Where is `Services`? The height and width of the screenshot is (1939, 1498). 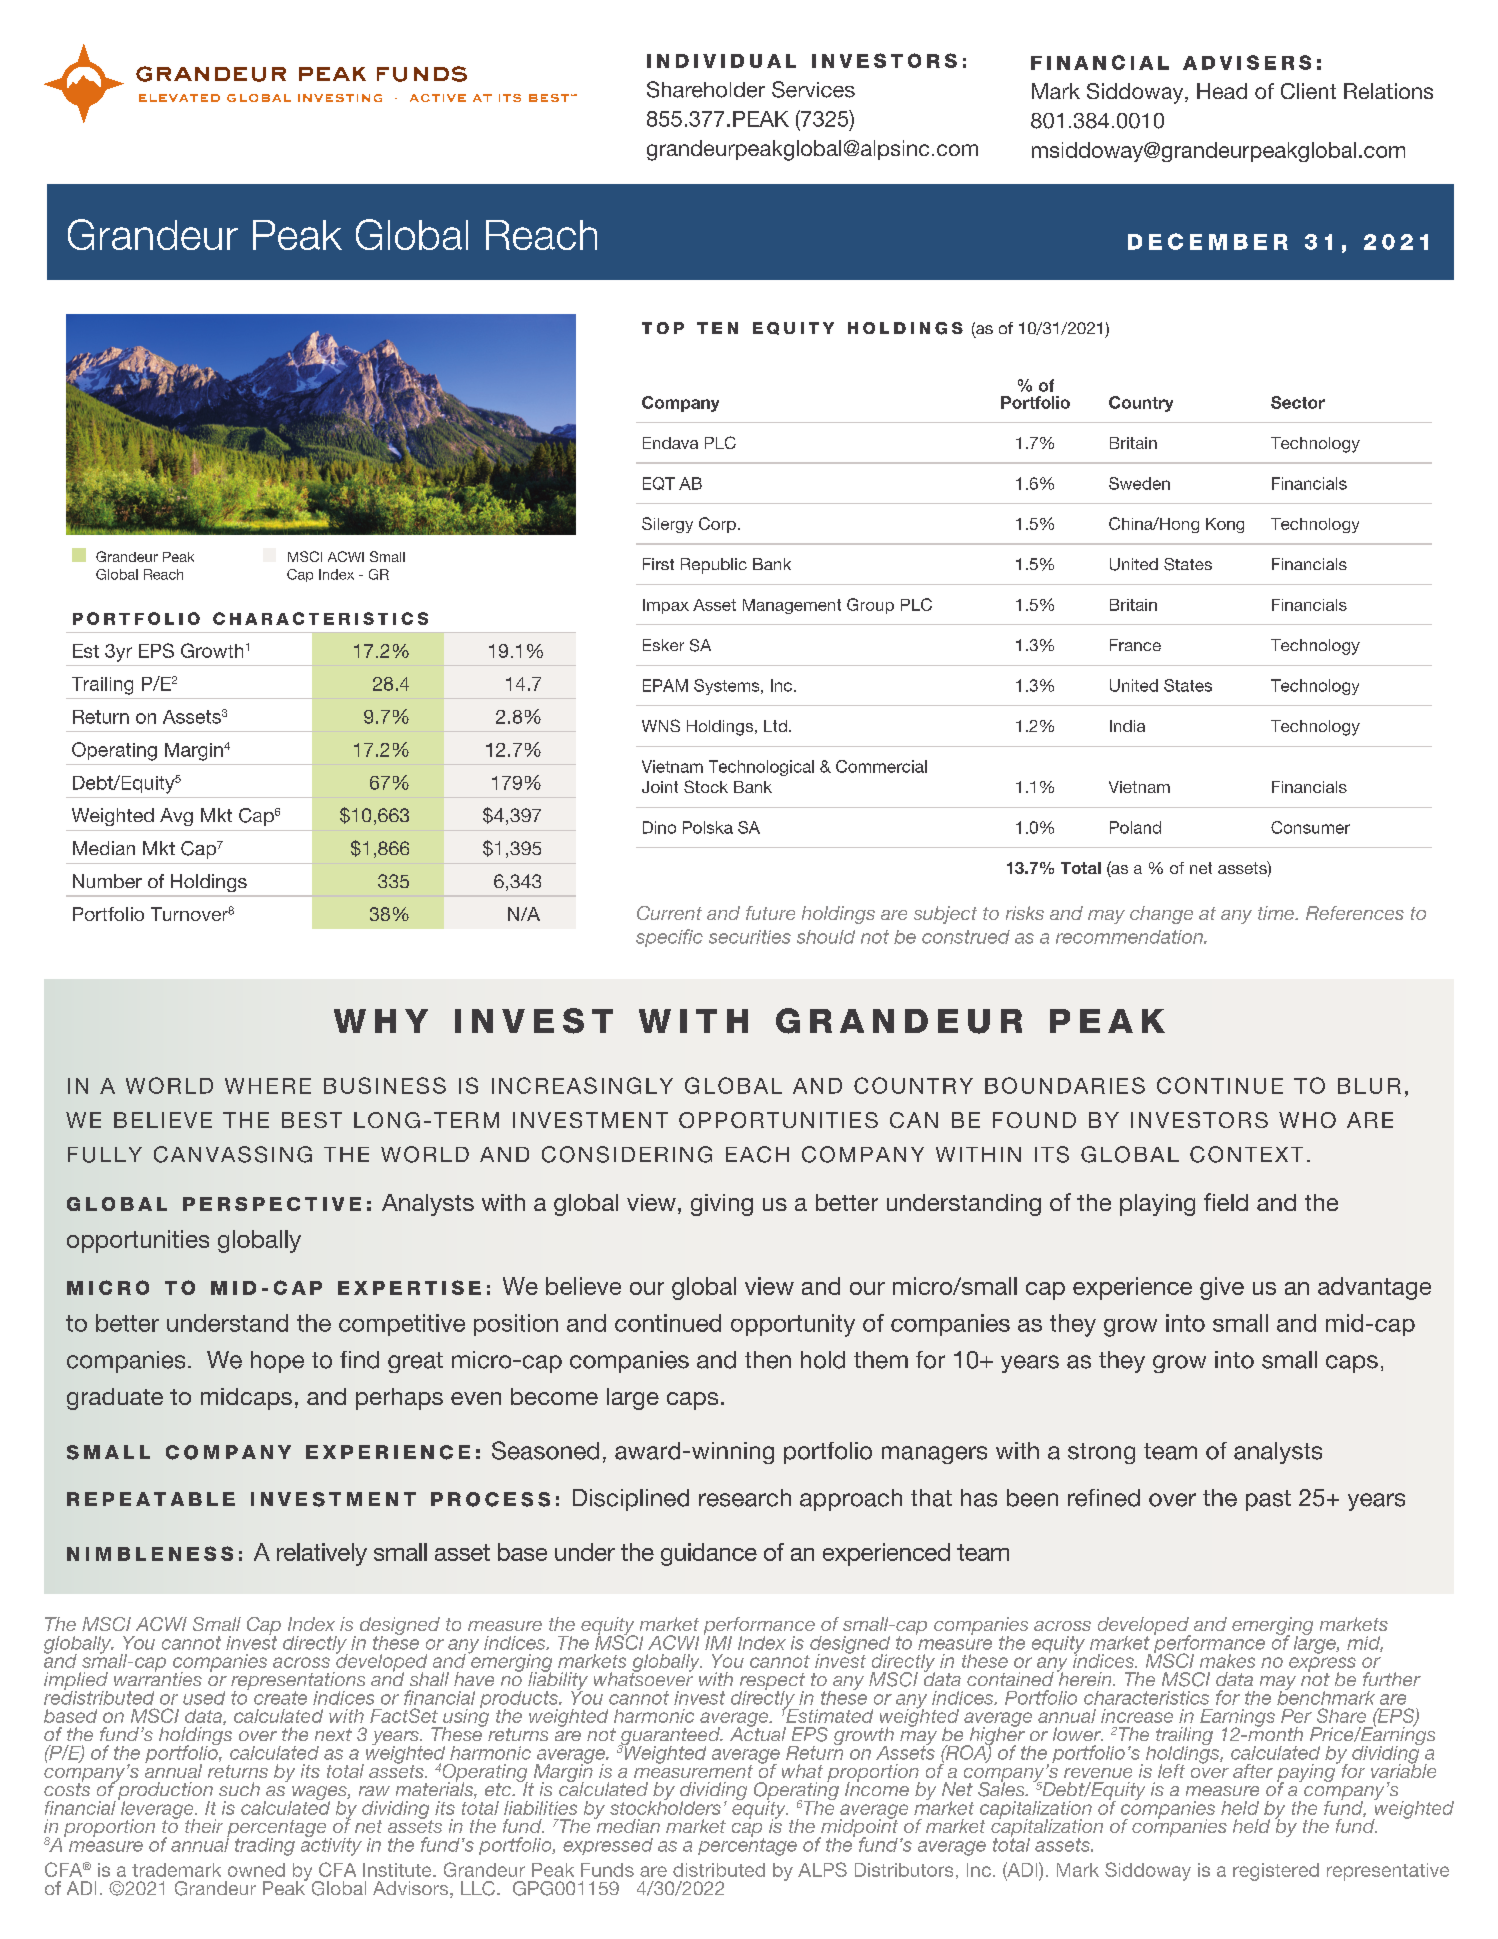 Services is located at coordinates (813, 89).
